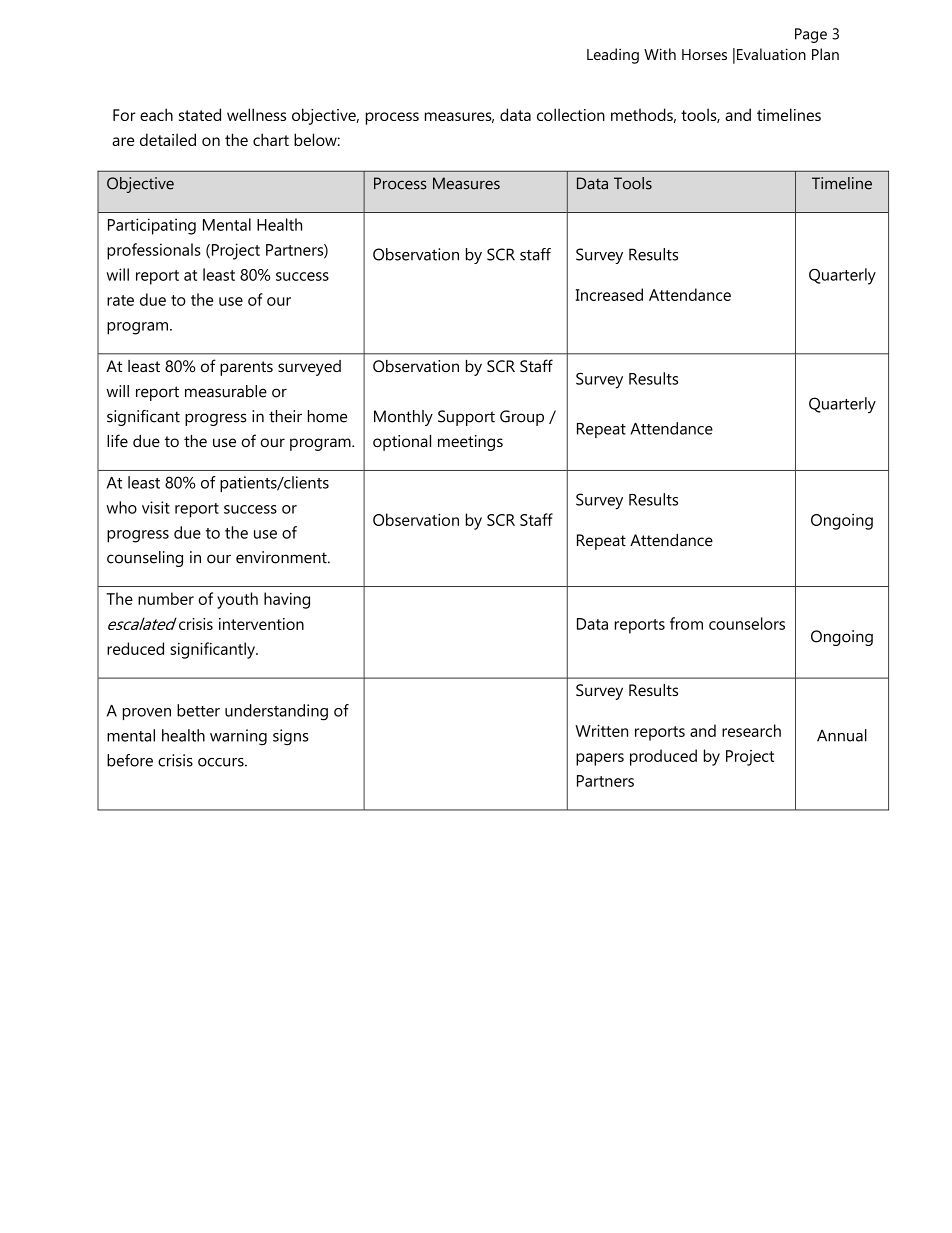 The width and height of the screenshot is (952, 1233). I want to click on Group, so click(522, 418).
